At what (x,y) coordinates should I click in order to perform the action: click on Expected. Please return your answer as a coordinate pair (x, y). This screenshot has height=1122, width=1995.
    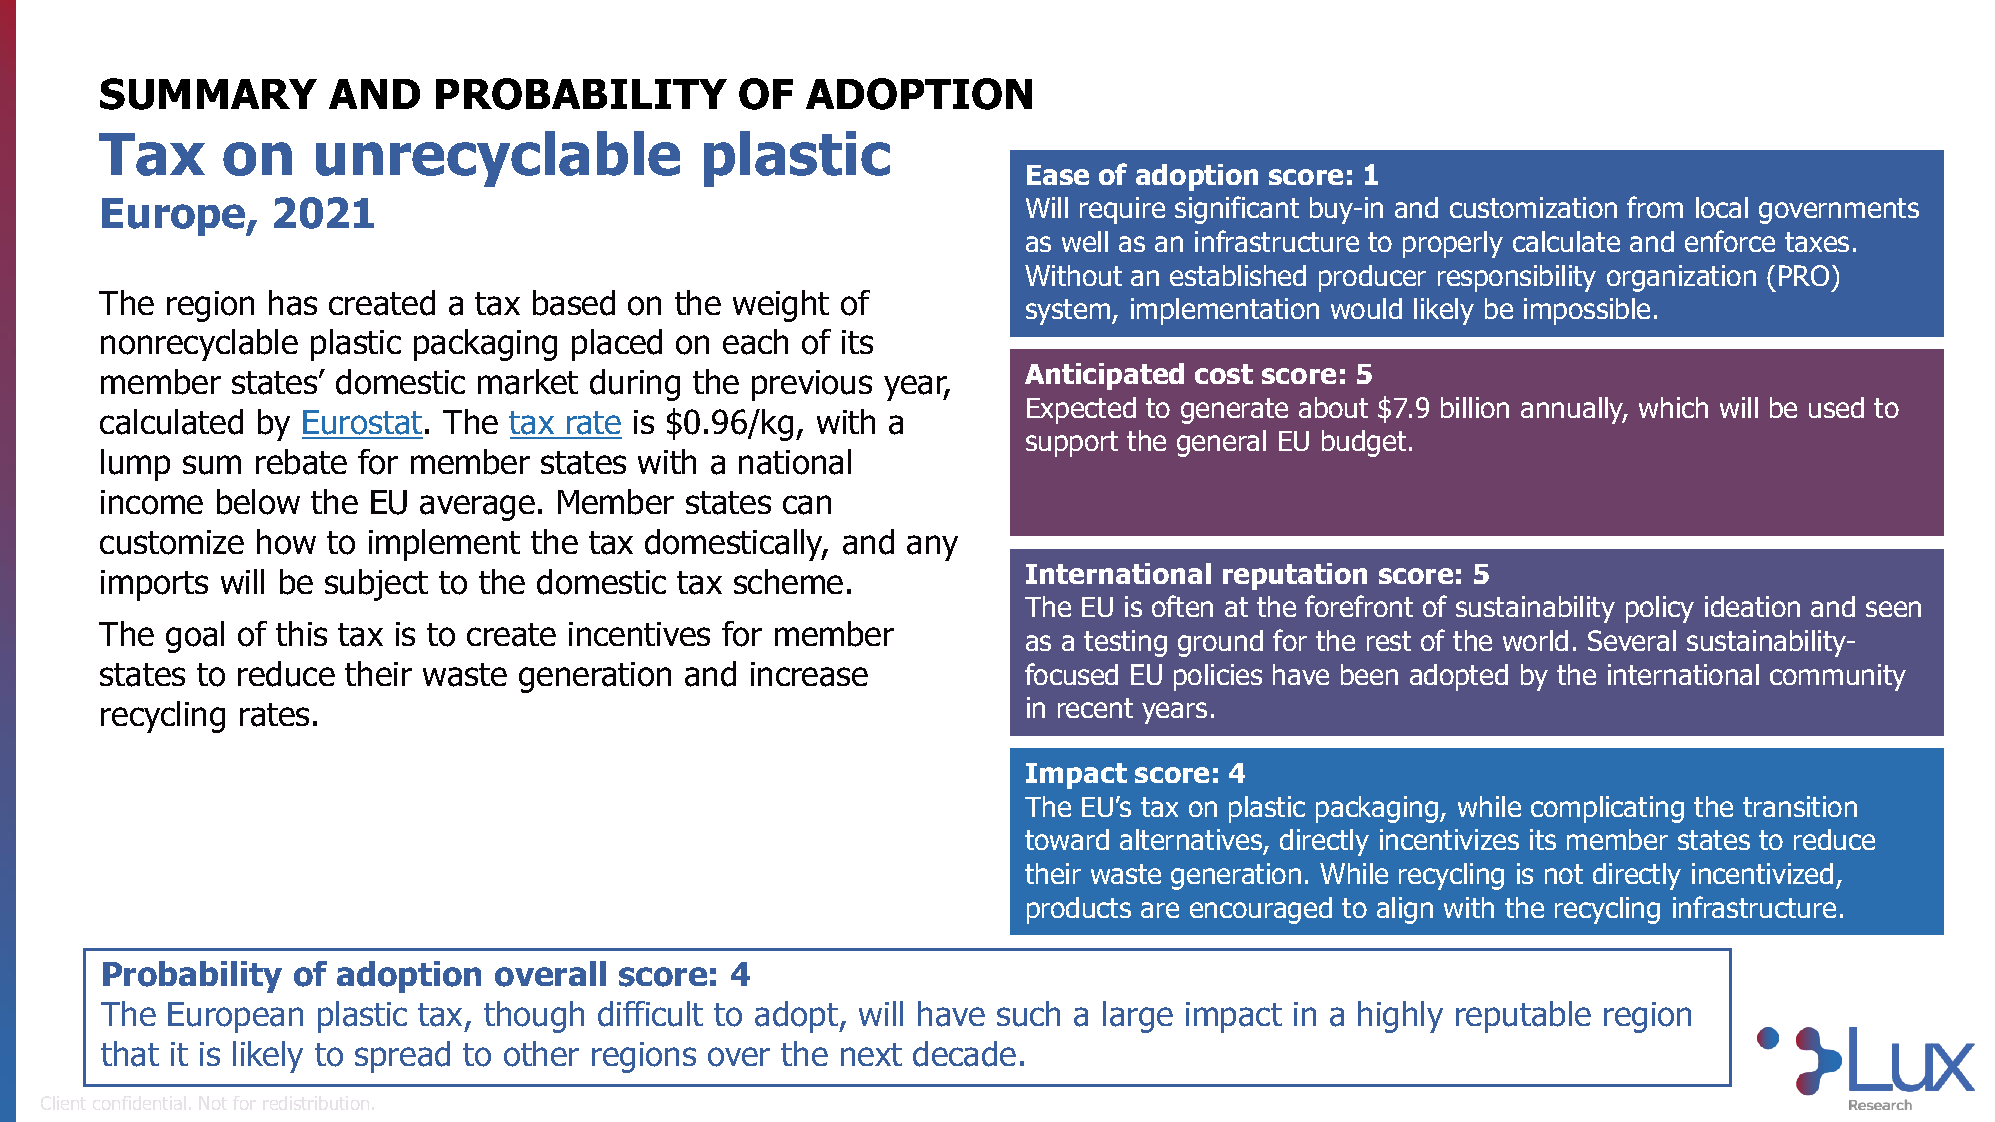
    Looking at the image, I should click on (1081, 410).
